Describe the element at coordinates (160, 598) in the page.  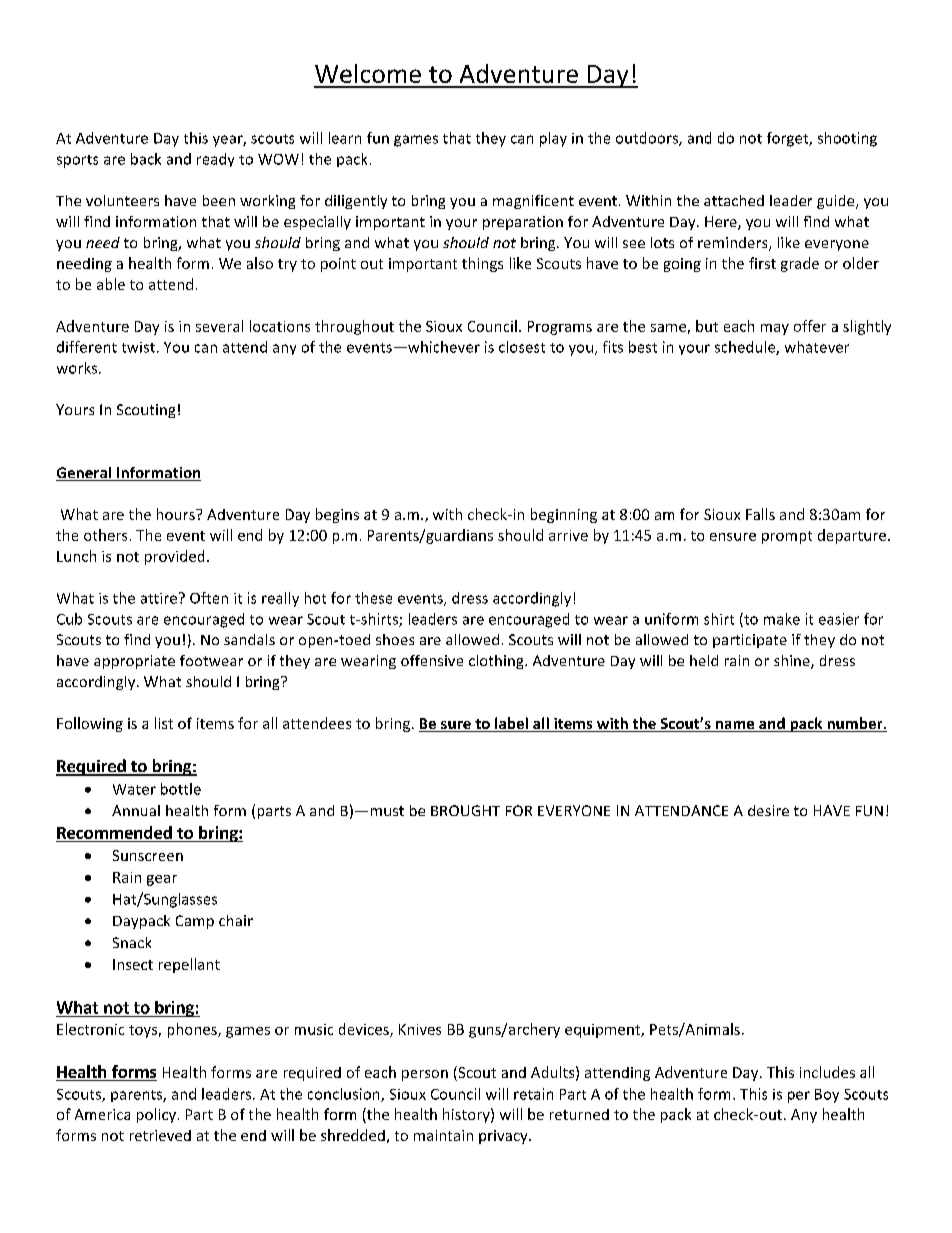
I see `attire` at that location.
